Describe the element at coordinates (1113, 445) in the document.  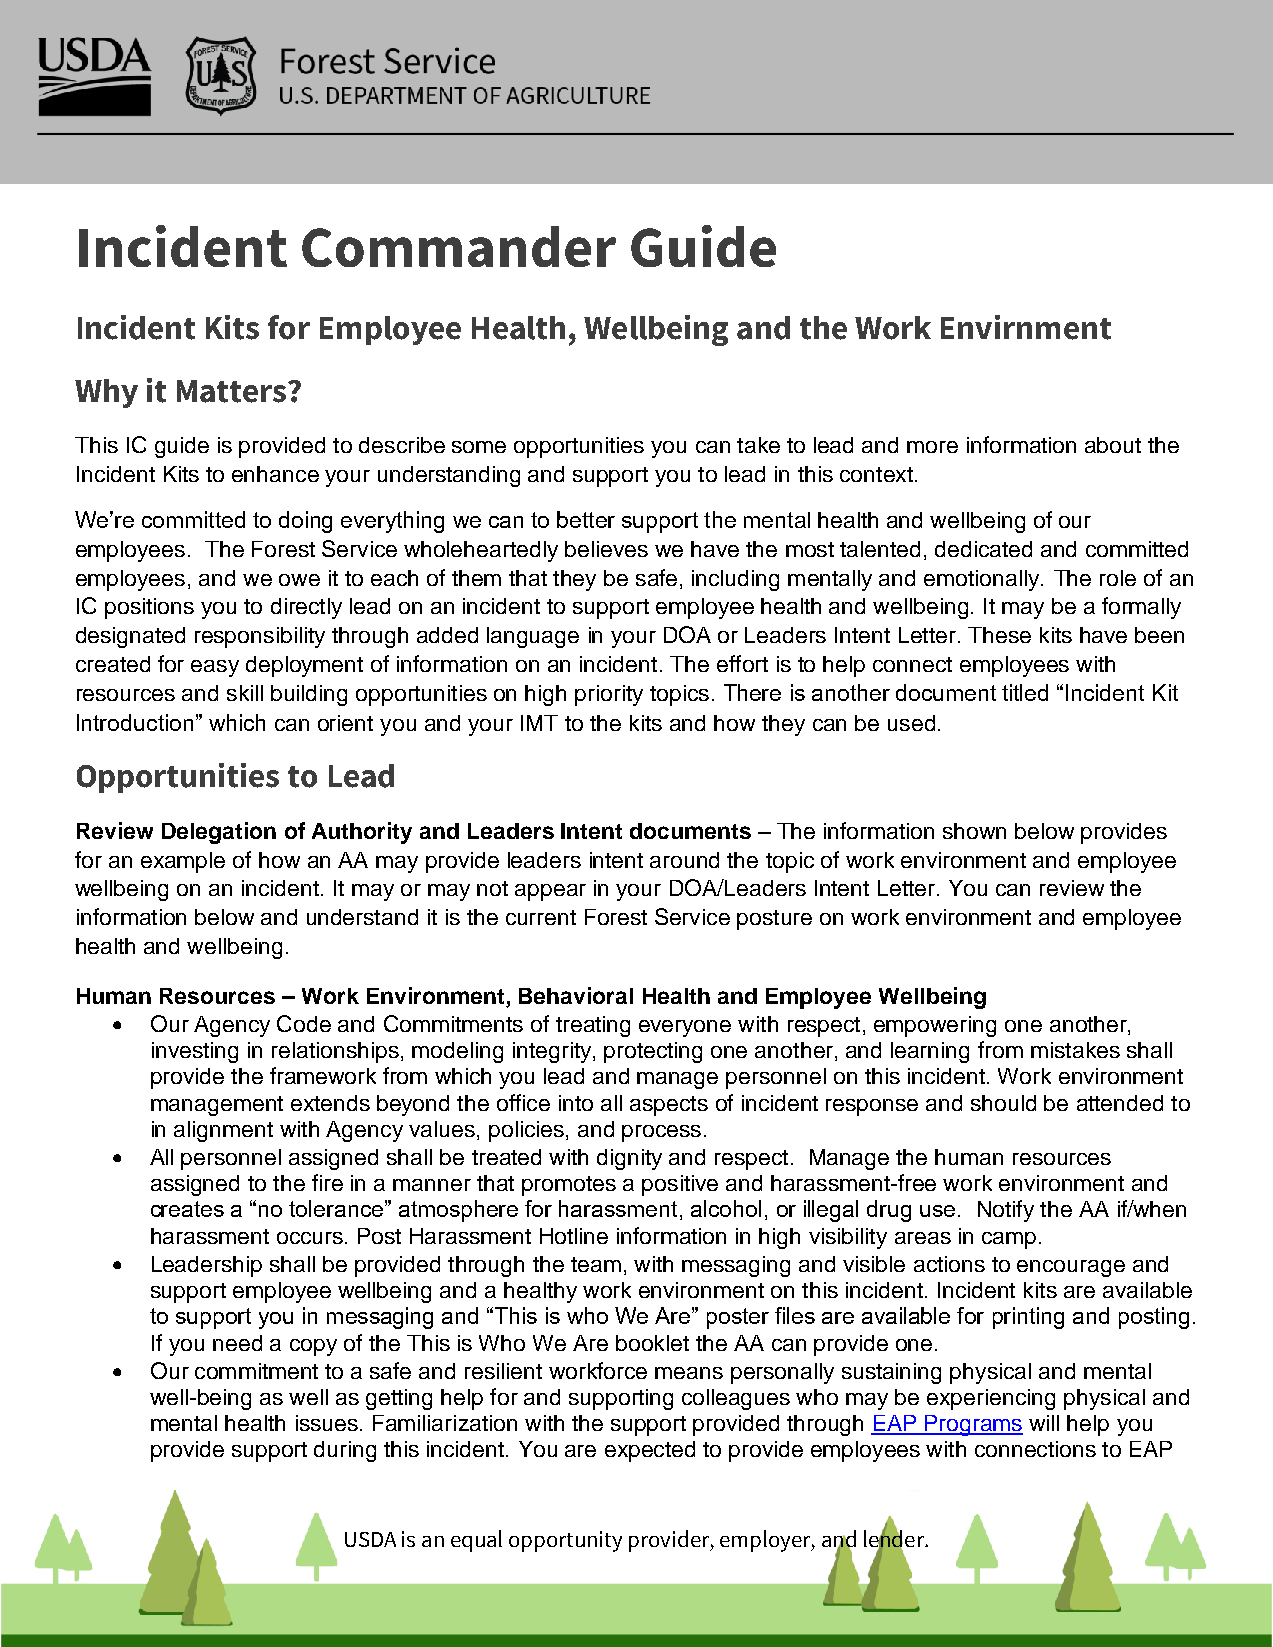
I see `about` at that location.
